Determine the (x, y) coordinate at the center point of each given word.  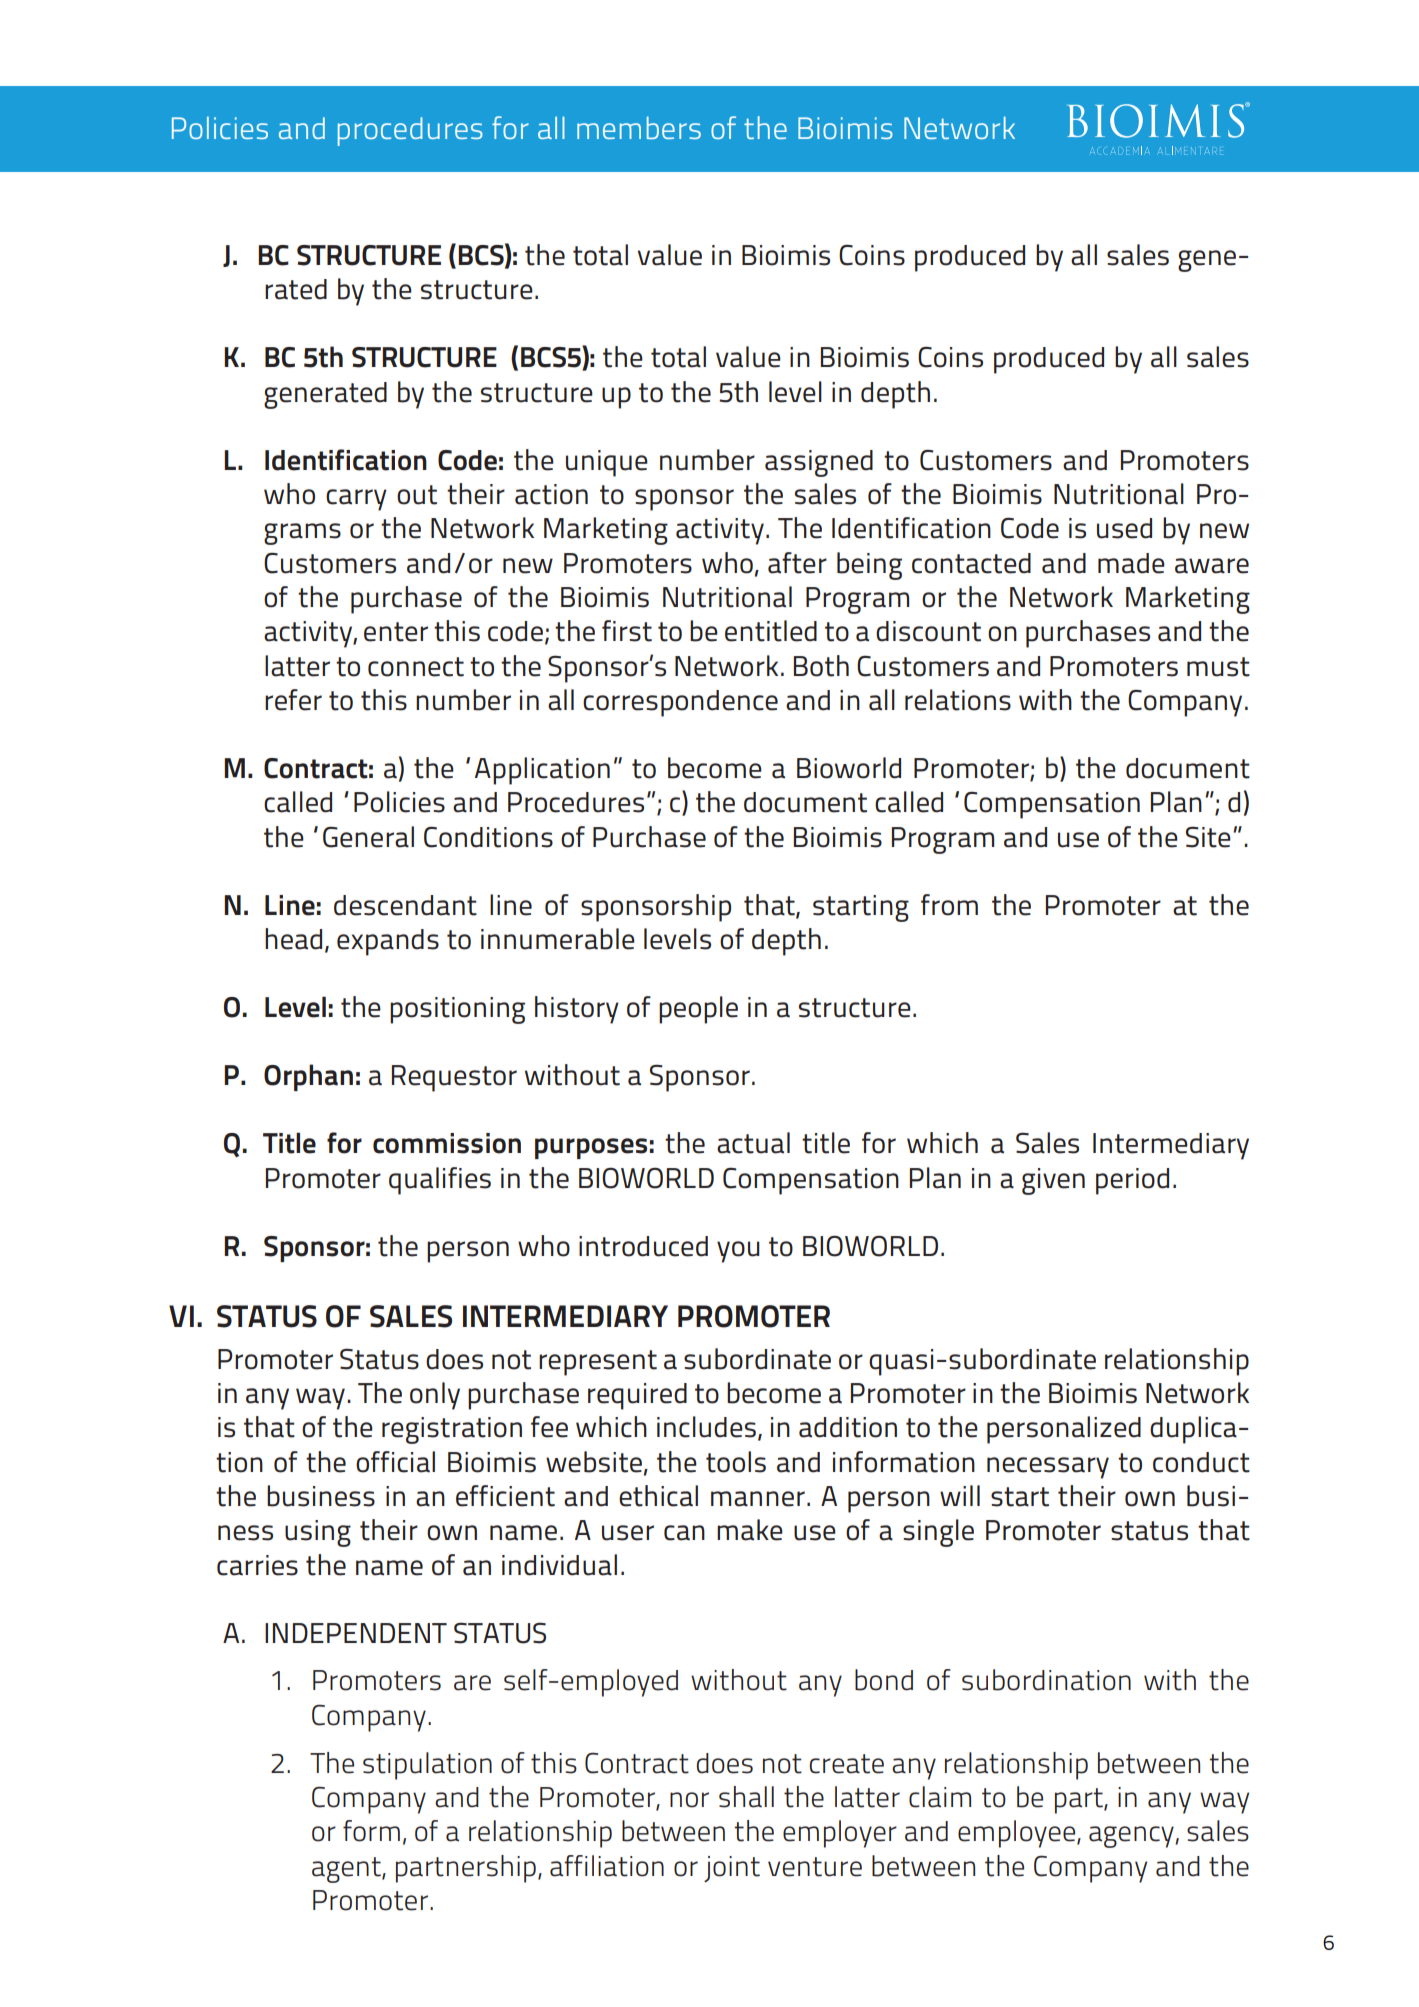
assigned (819, 463)
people (698, 1010)
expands (388, 942)
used (1124, 528)
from (949, 905)
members (639, 127)
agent (347, 1870)
